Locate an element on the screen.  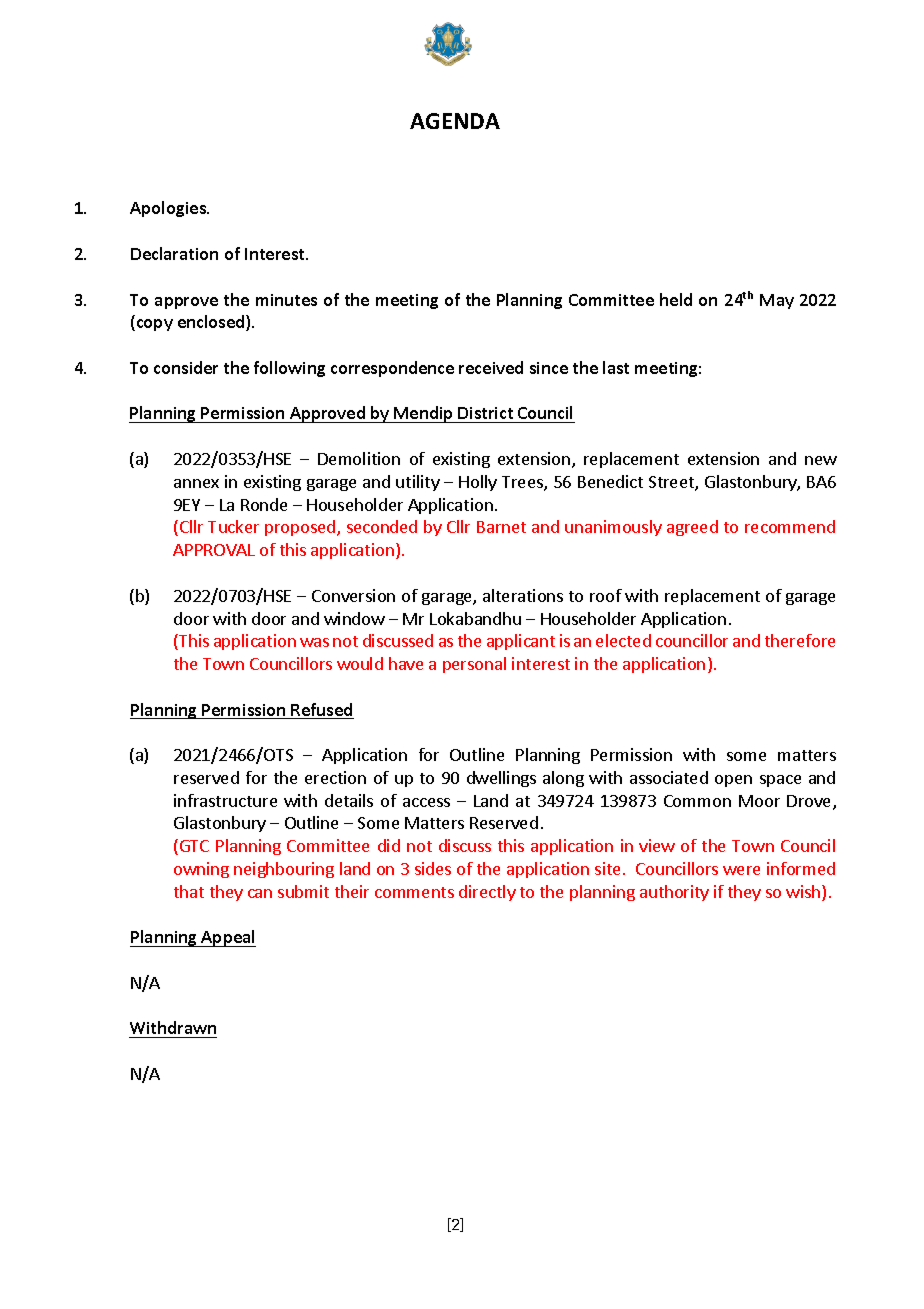
directly is located at coordinates (487, 893).
